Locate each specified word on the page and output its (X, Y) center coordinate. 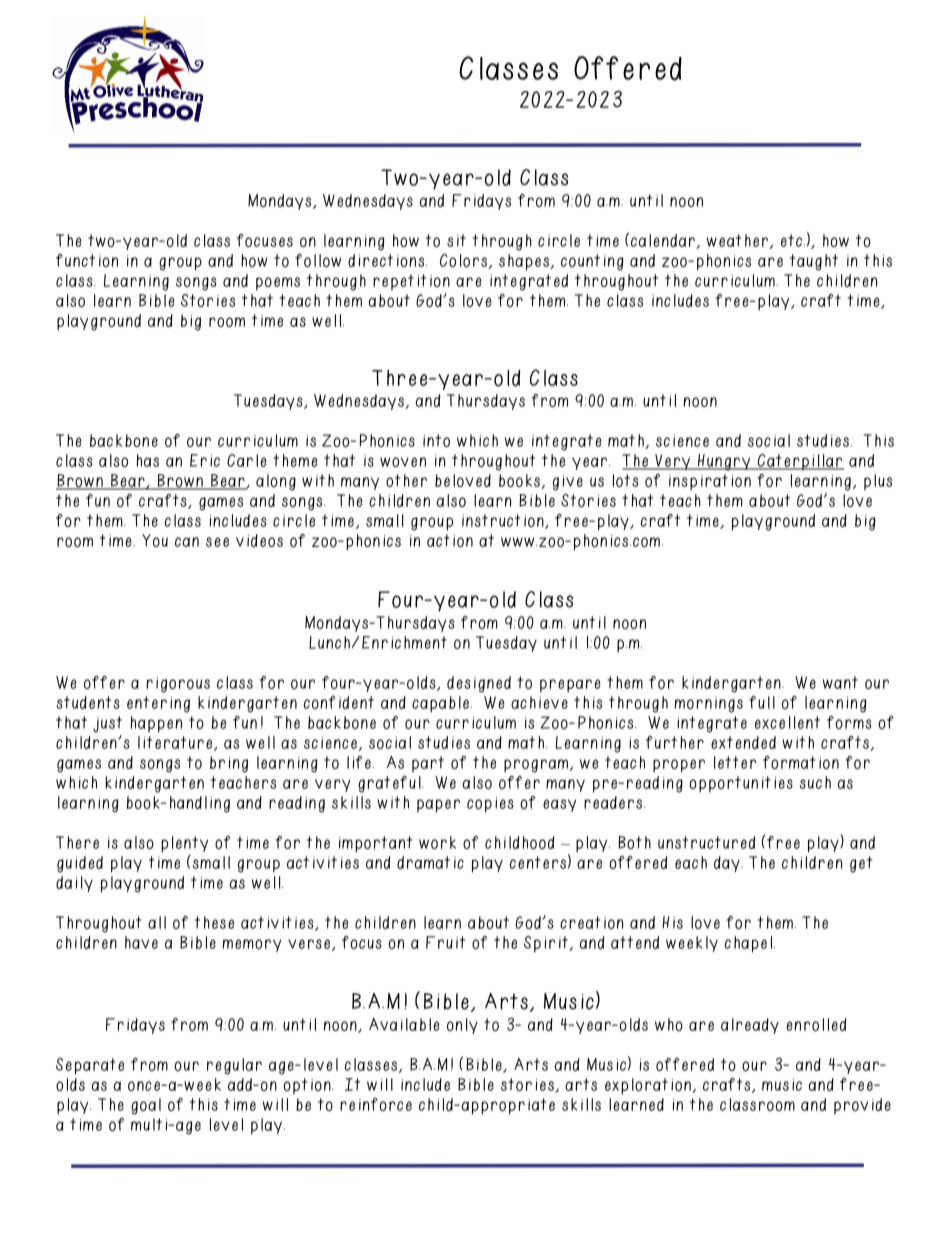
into (436, 440)
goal (146, 1106)
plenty (184, 844)
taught (814, 262)
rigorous (178, 685)
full (762, 702)
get (861, 864)
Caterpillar (799, 462)
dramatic (430, 862)
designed (479, 684)
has (148, 460)
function (87, 260)
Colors (465, 261)
